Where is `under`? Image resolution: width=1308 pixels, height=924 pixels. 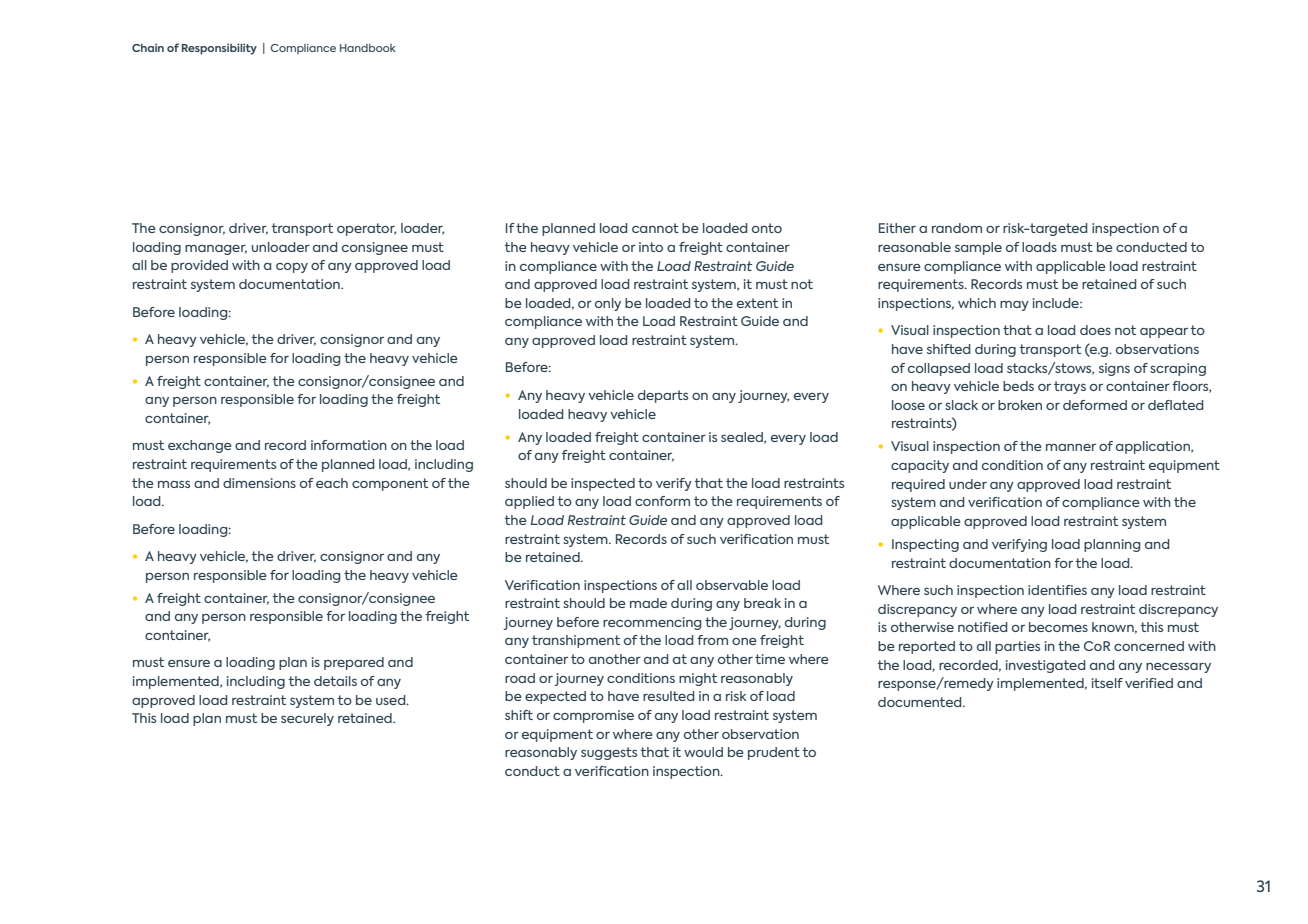
under is located at coordinates (968, 484).
